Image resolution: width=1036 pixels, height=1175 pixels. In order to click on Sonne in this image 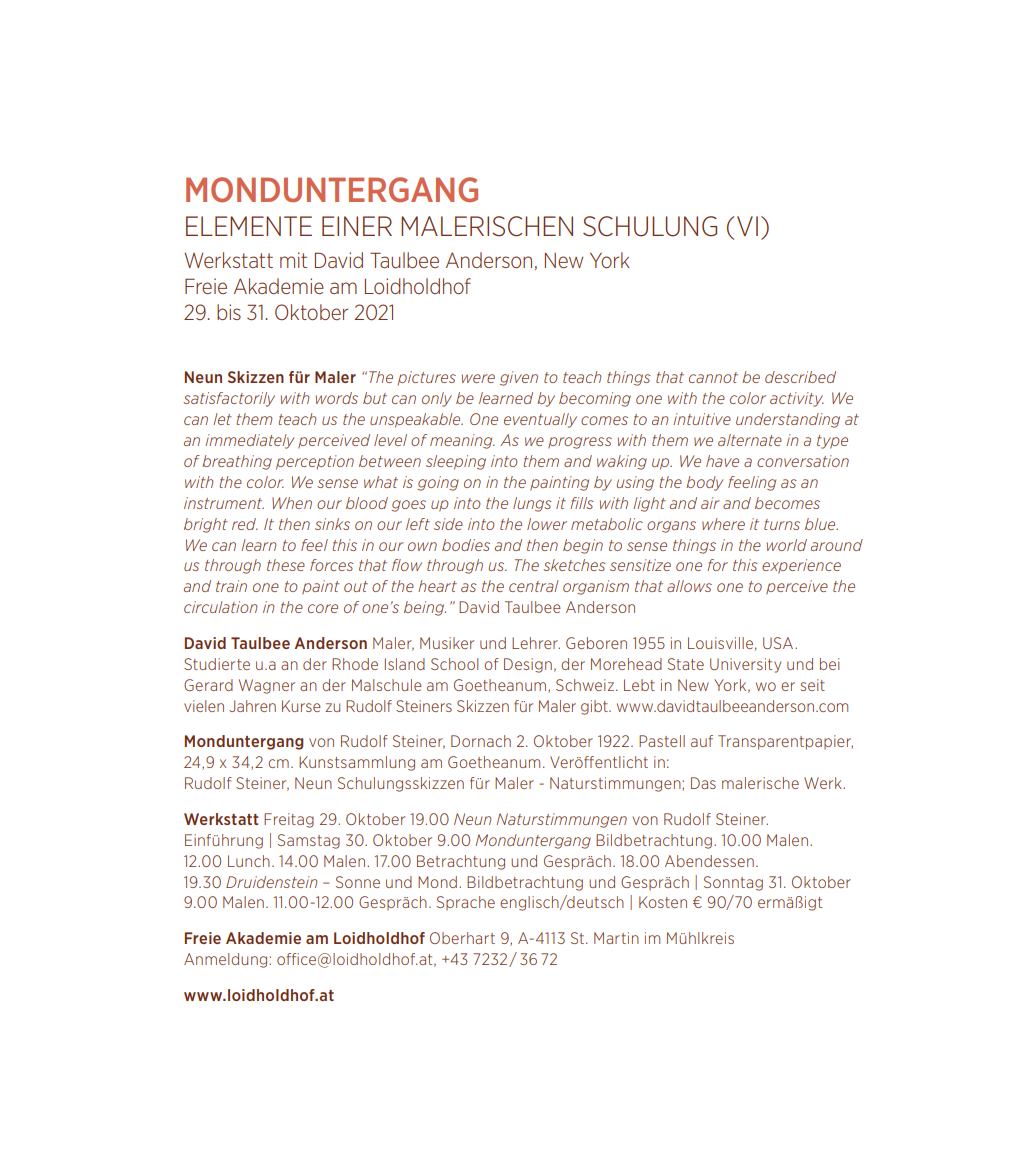, I will do `click(358, 882)`.
